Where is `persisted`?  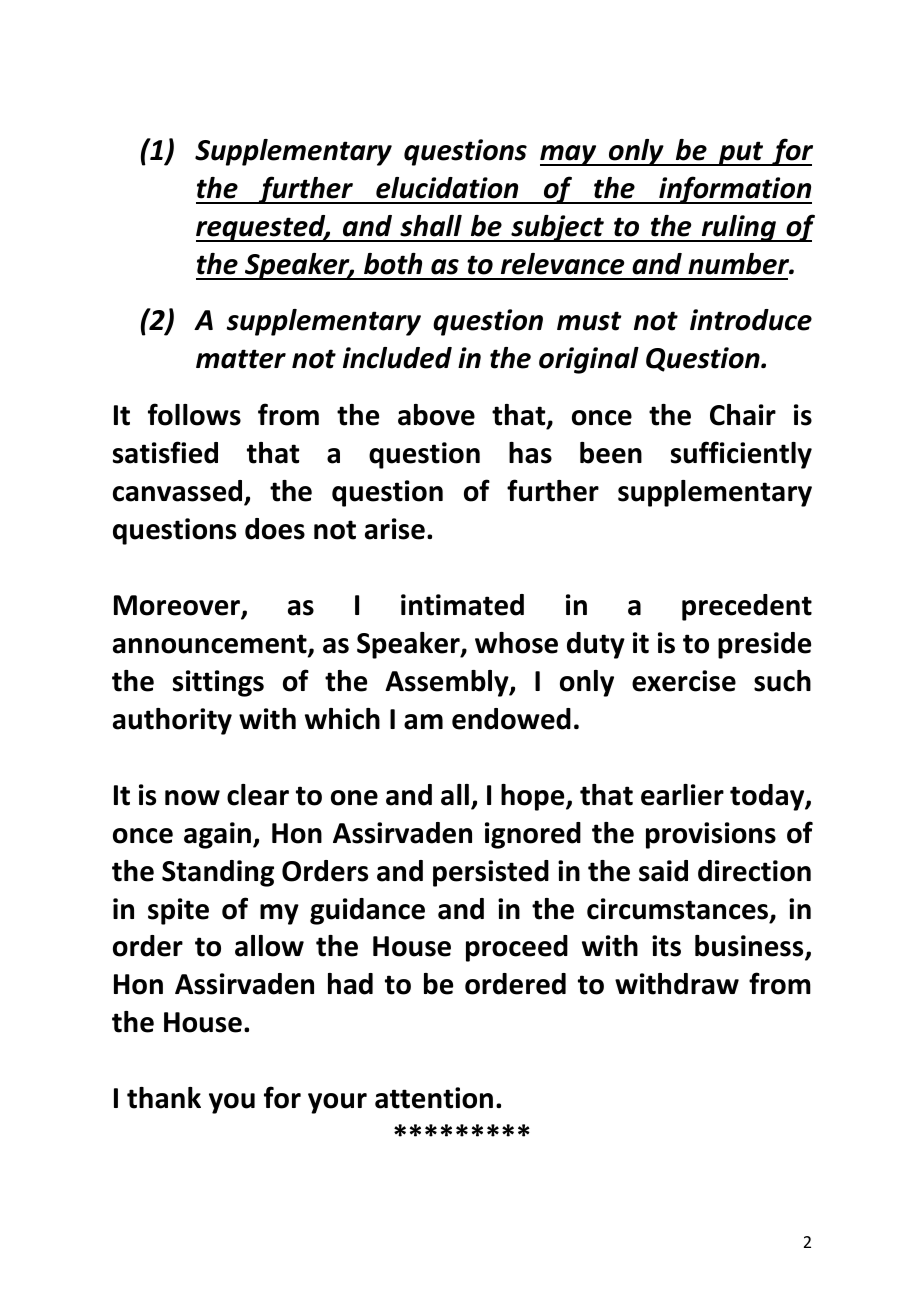 persisted is located at coordinates (491, 873).
